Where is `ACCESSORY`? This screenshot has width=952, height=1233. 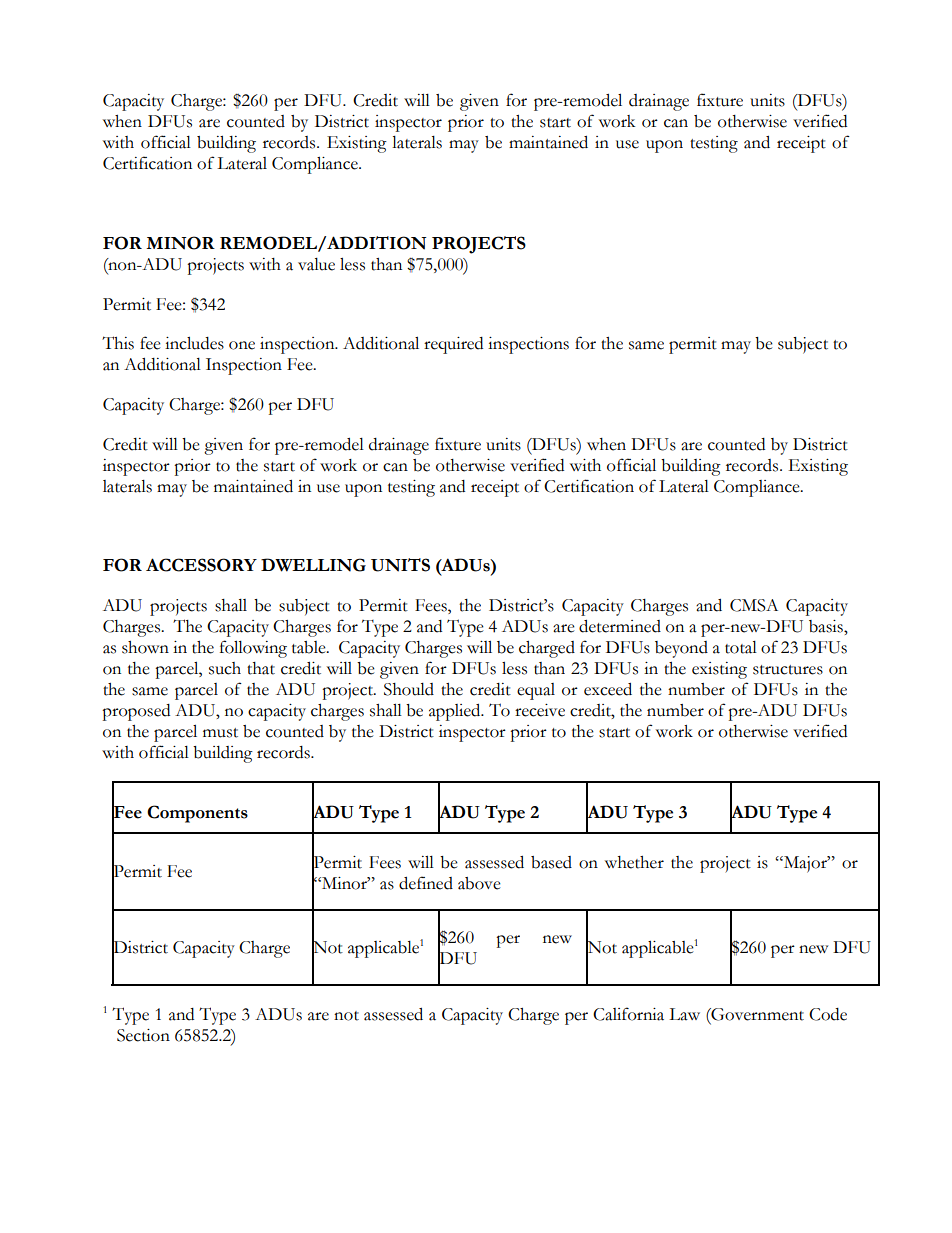 ACCESSORY is located at coordinates (201, 565).
